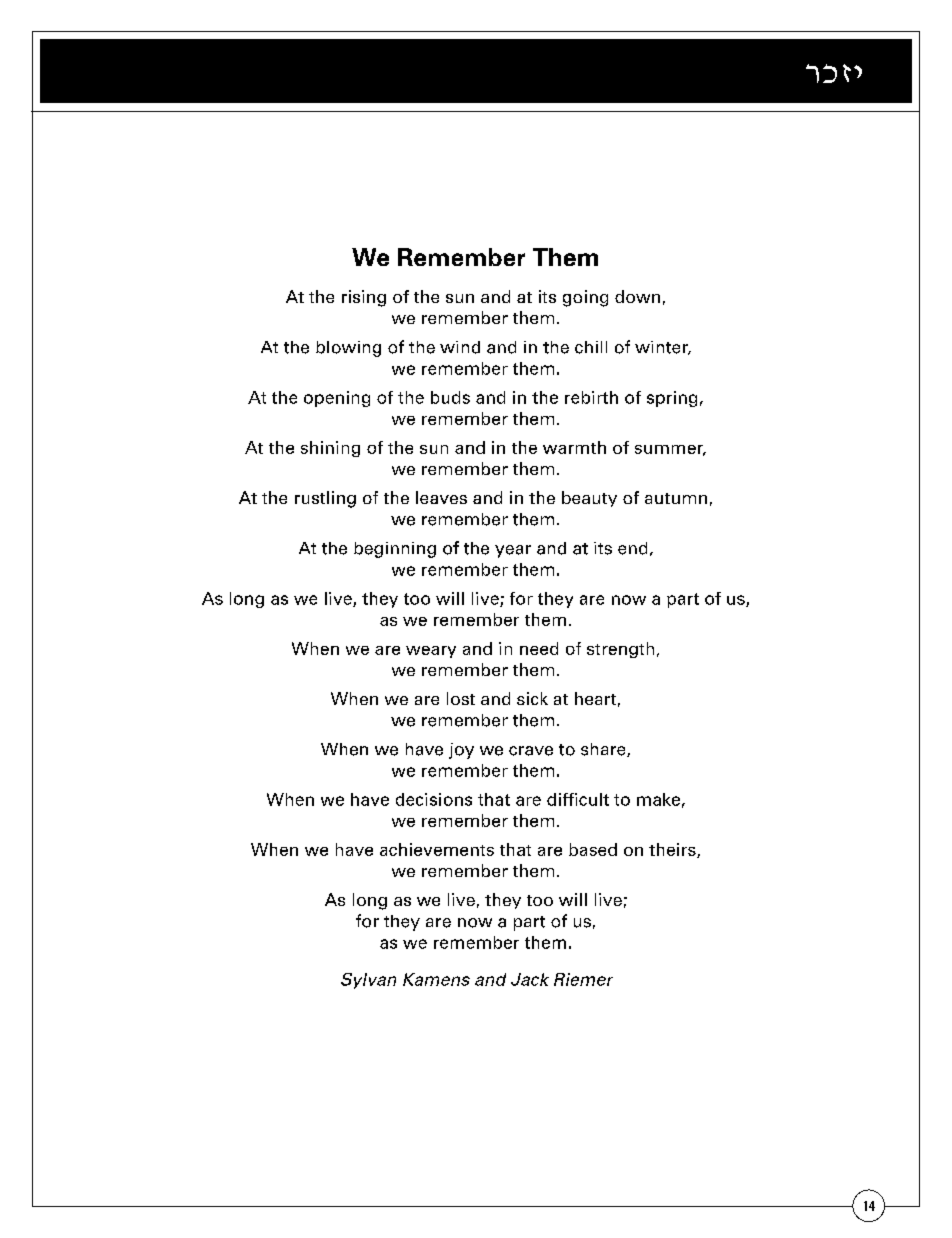 The image size is (952, 1238). What do you see at coordinates (431, 652) in the image?
I see `weary` at bounding box center [431, 652].
